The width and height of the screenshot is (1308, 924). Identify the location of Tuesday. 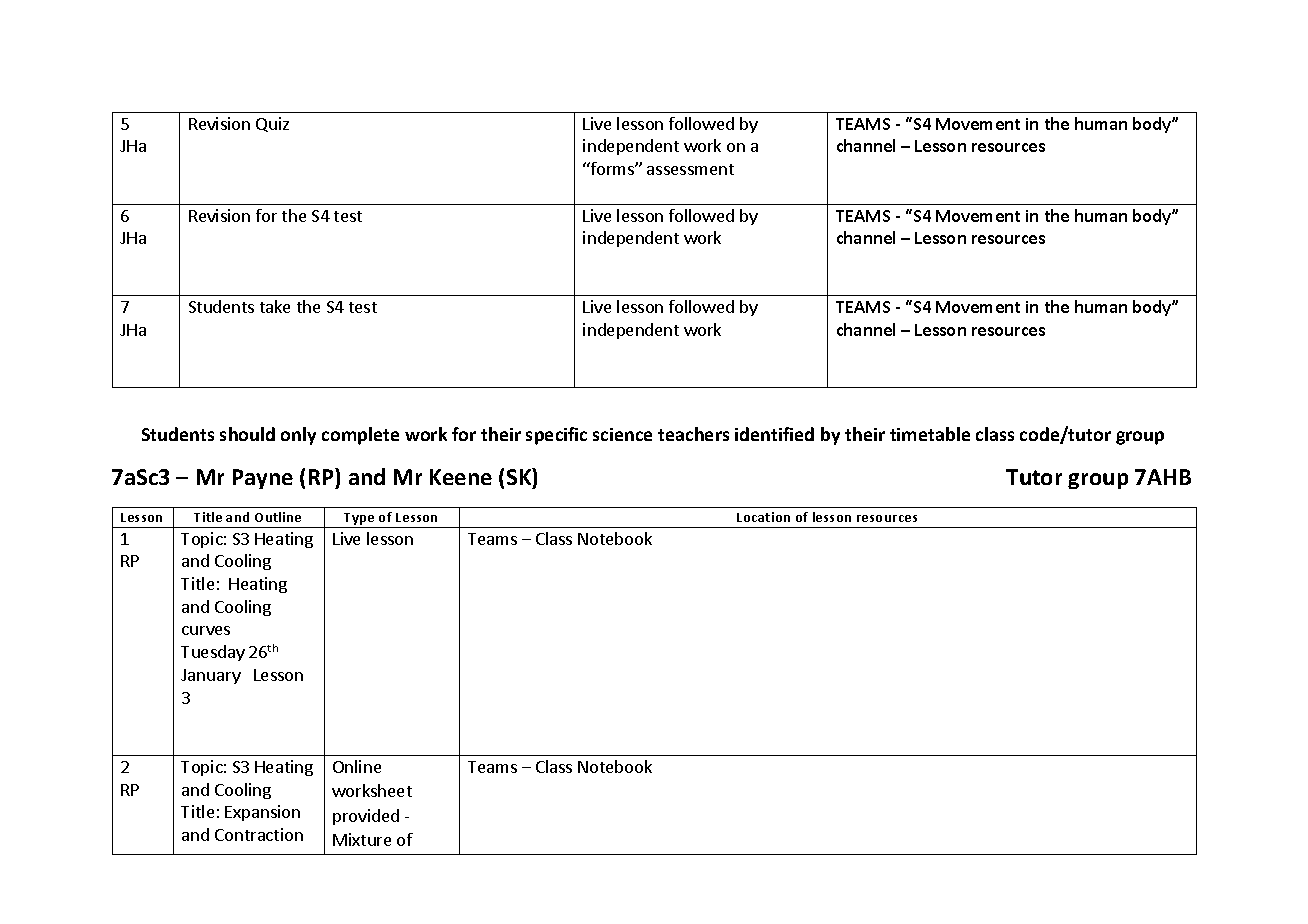
(213, 653).
